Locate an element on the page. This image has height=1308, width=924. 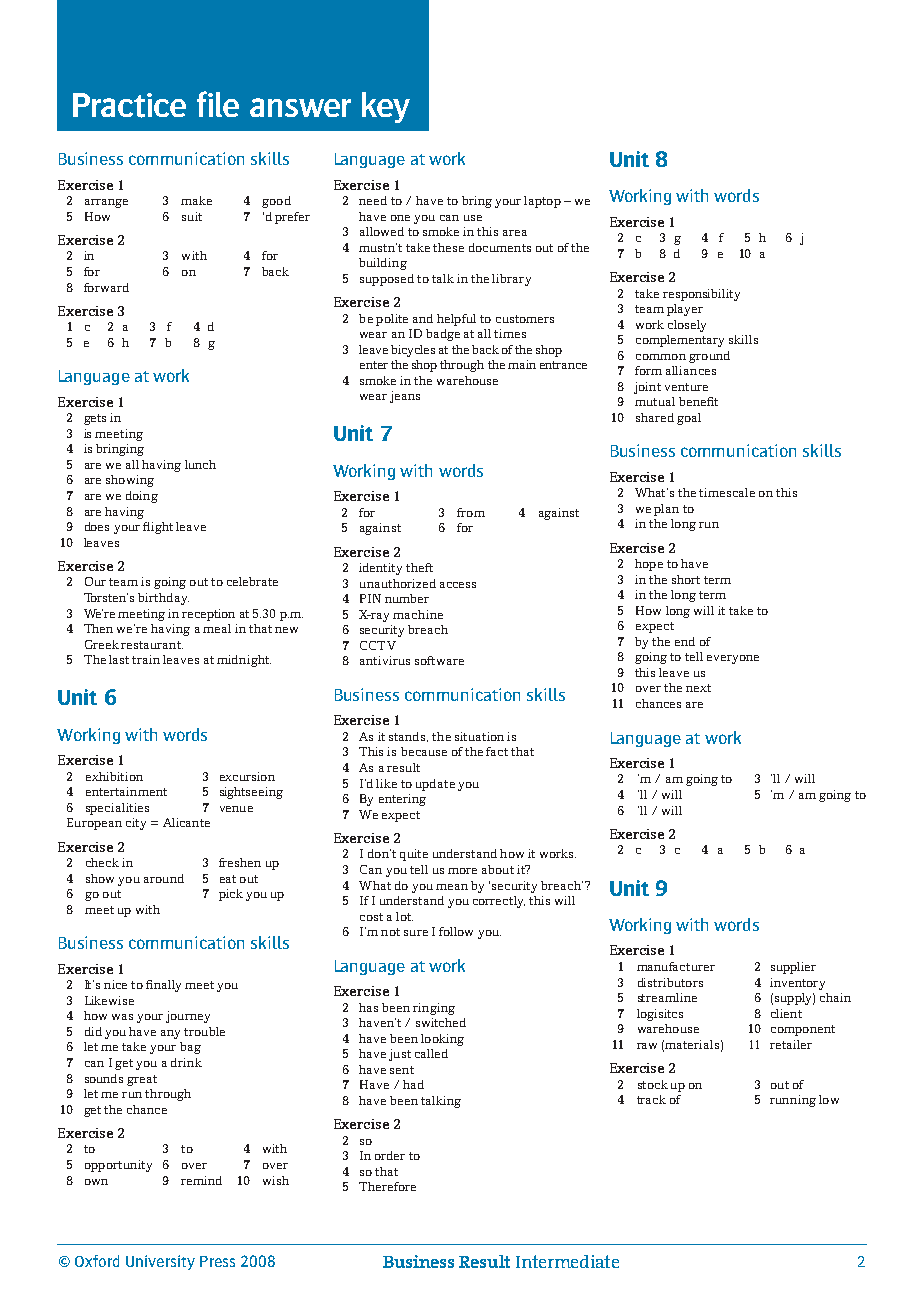
lunch is located at coordinates (200, 464).
